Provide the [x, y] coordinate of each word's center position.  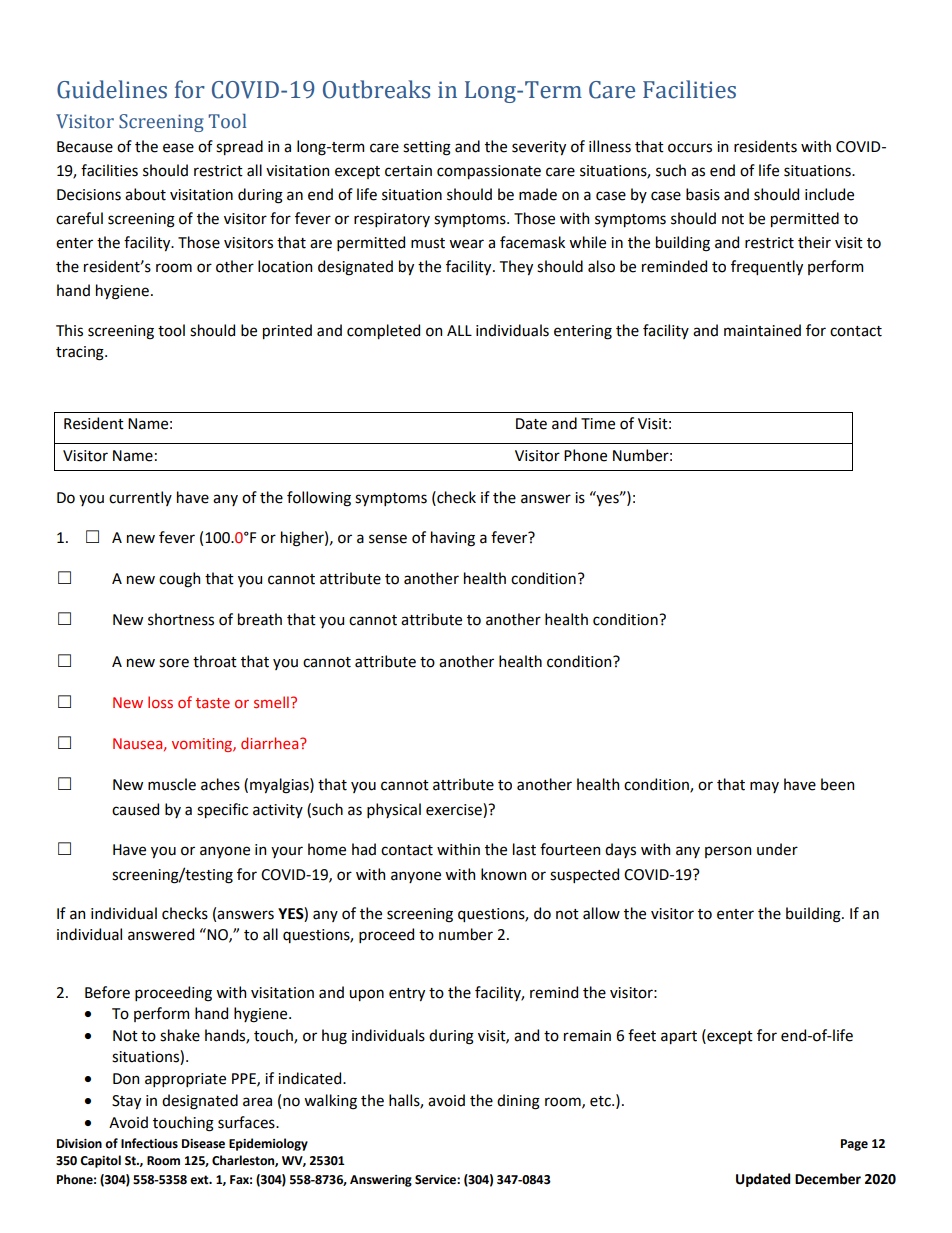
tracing [81, 353]
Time [598, 424]
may [764, 787]
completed [383, 331]
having [453, 539]
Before [107, 992]
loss [160, 702]
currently [140, 498]
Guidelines [112, 89]
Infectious [149, 1143]
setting [427, 148]
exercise [455, 809]
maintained [762, 330]
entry [407, 994]
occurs [690, 148]
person [728, 852]
